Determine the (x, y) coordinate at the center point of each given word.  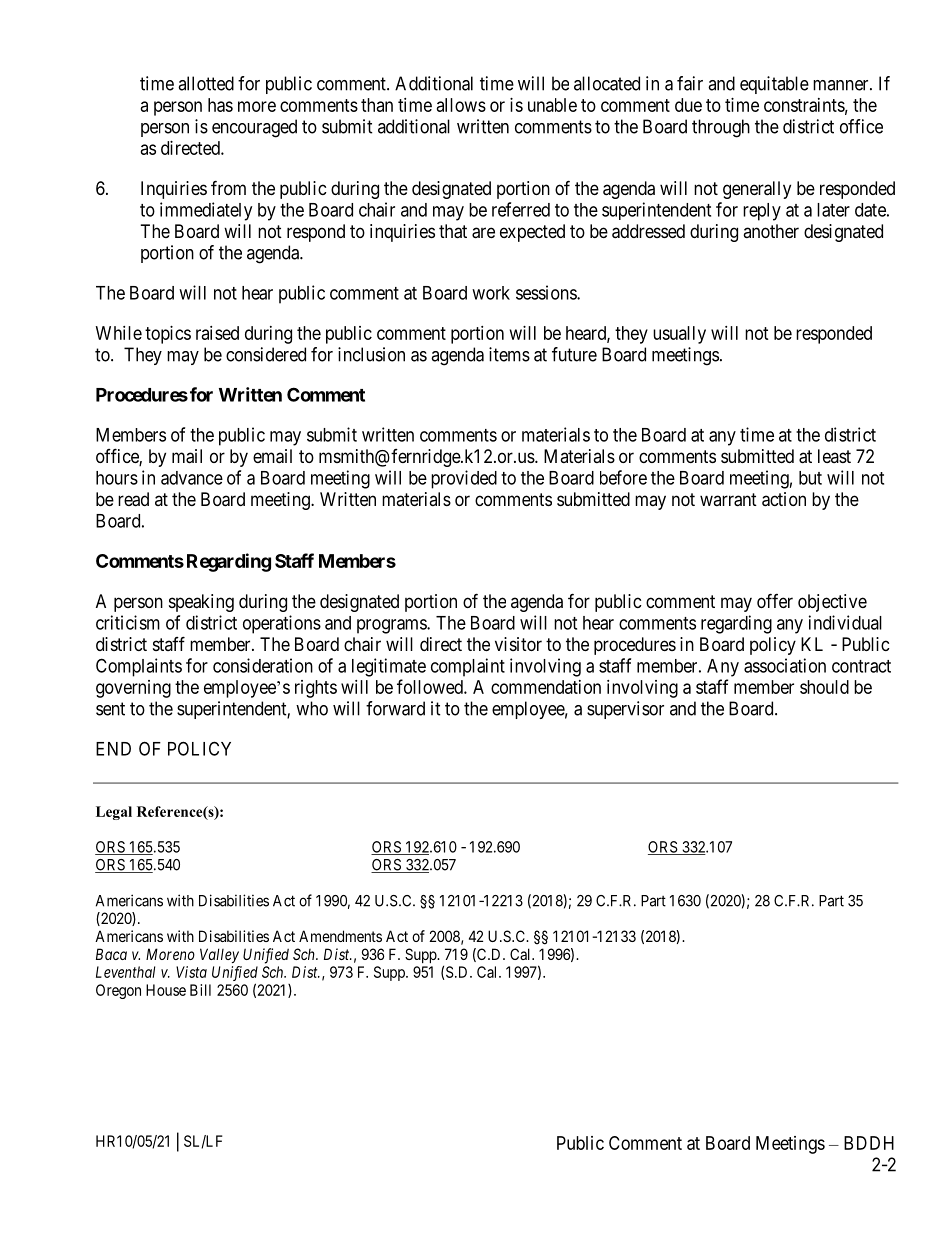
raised (217, 333)
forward (395, 708)
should (824, 687)
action (784, 499)
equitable (774, 85)
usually (679, 335)
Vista (191, 972)
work (491, 293)
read (133, 499)
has (220, 105)
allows (461, 105)
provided (464, 479)
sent (110, 709)
